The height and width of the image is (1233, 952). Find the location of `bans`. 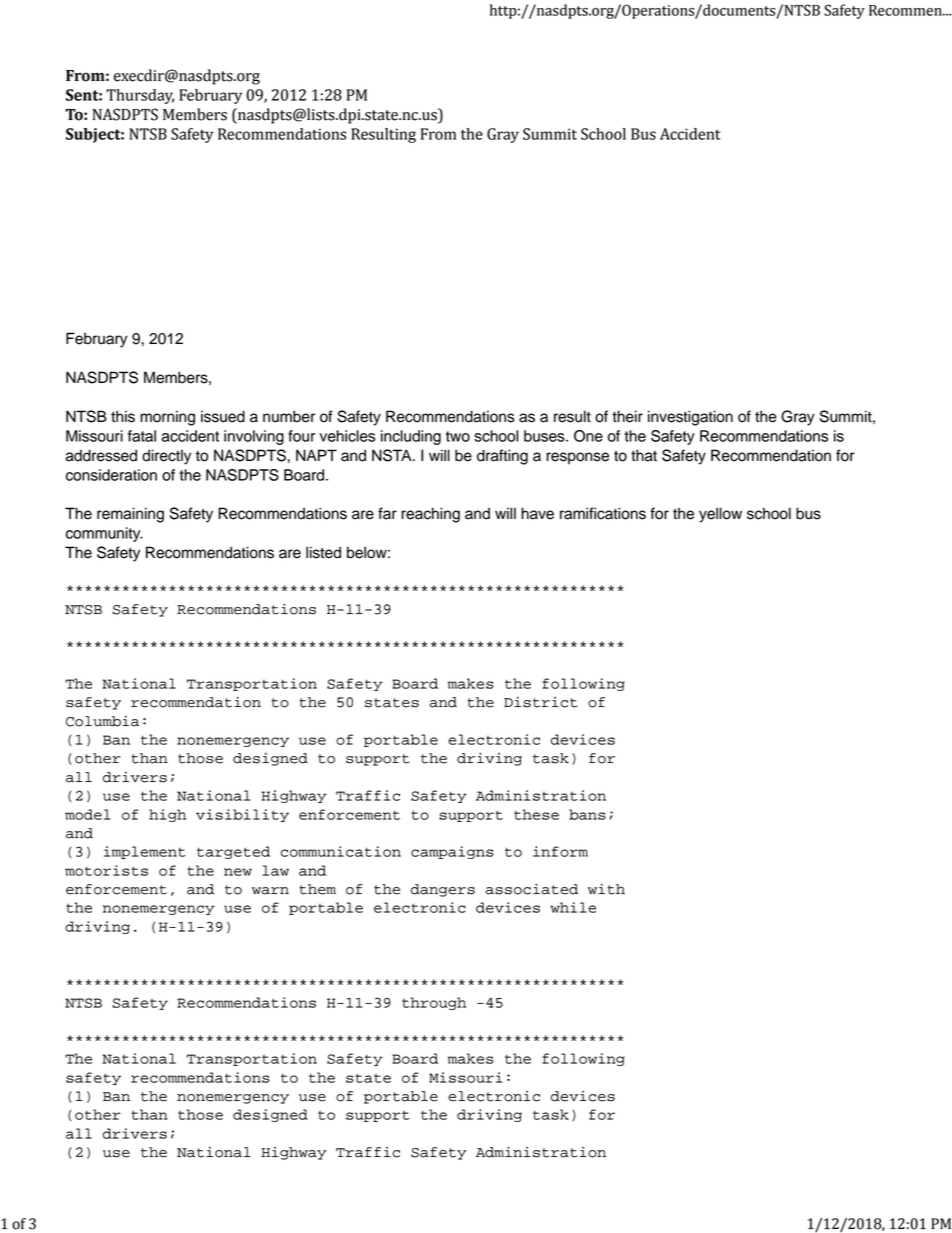

bans is located at coordinates (587, 814).
